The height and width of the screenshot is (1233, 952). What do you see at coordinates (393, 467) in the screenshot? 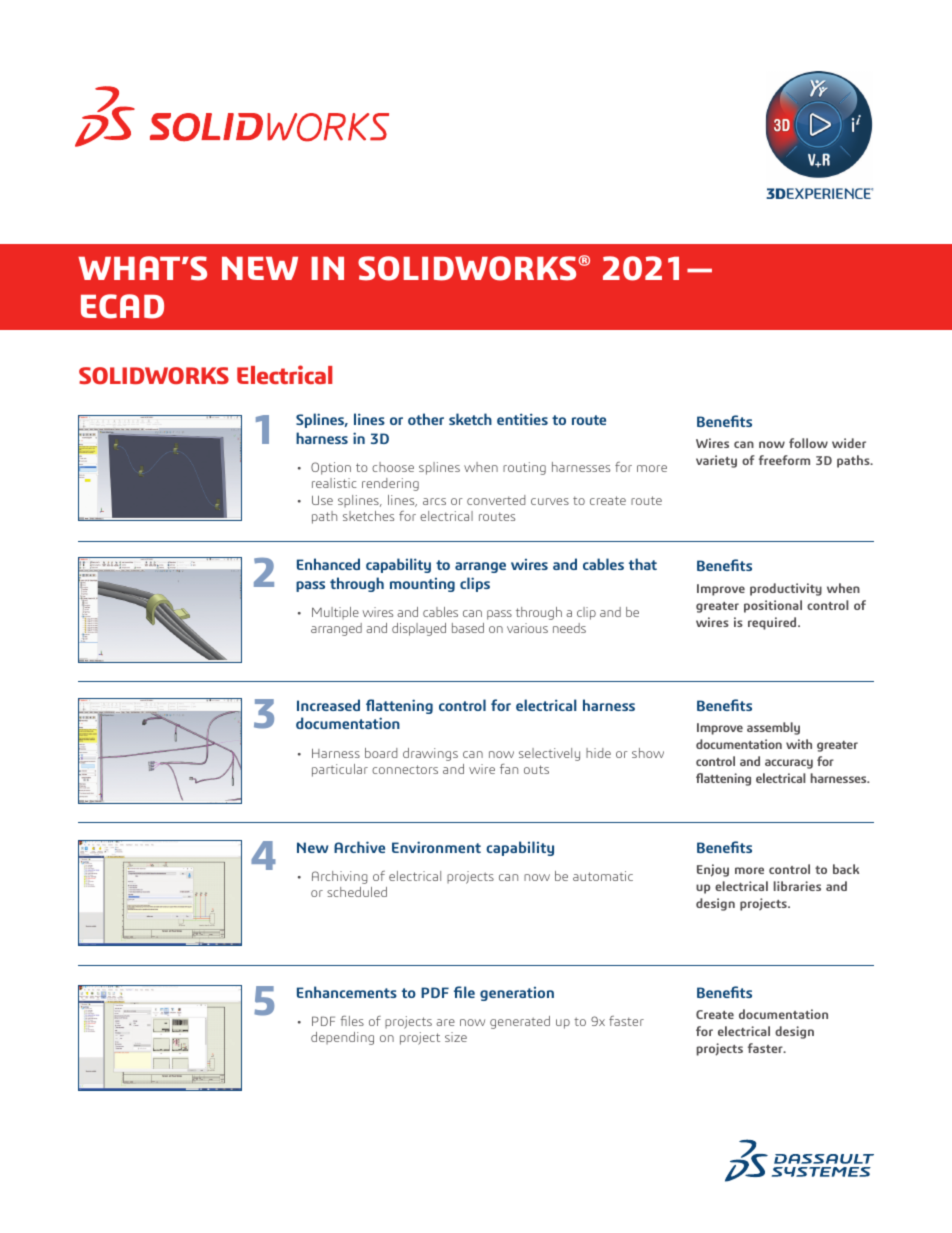
I see `choose` at bounding box center [393, 467].
